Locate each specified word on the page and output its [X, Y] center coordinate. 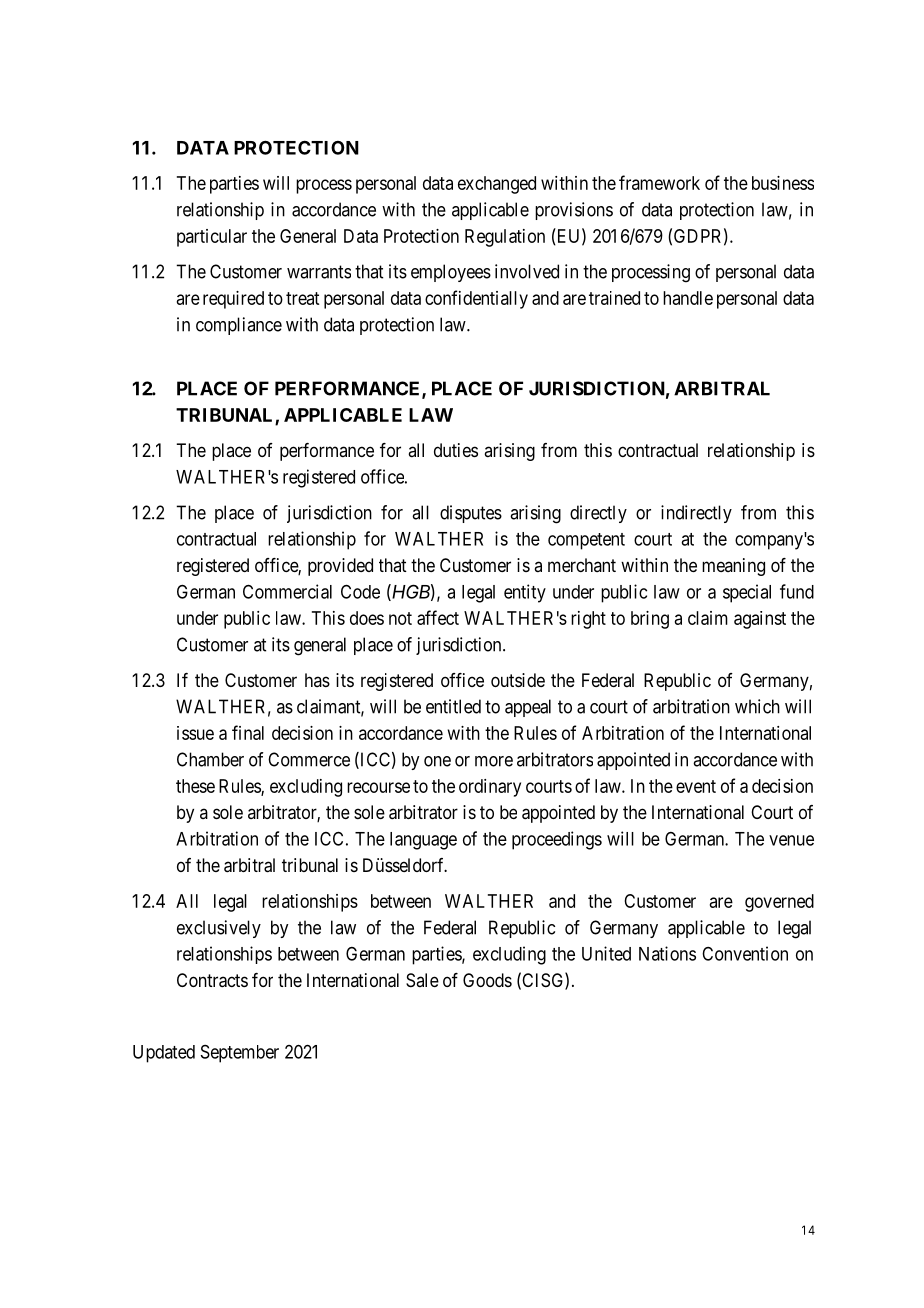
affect [438, 617]
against [760, 620]
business [783, 183]
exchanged [497, 185]
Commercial [287, 591]
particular [212, 238]
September [240, 1054]
